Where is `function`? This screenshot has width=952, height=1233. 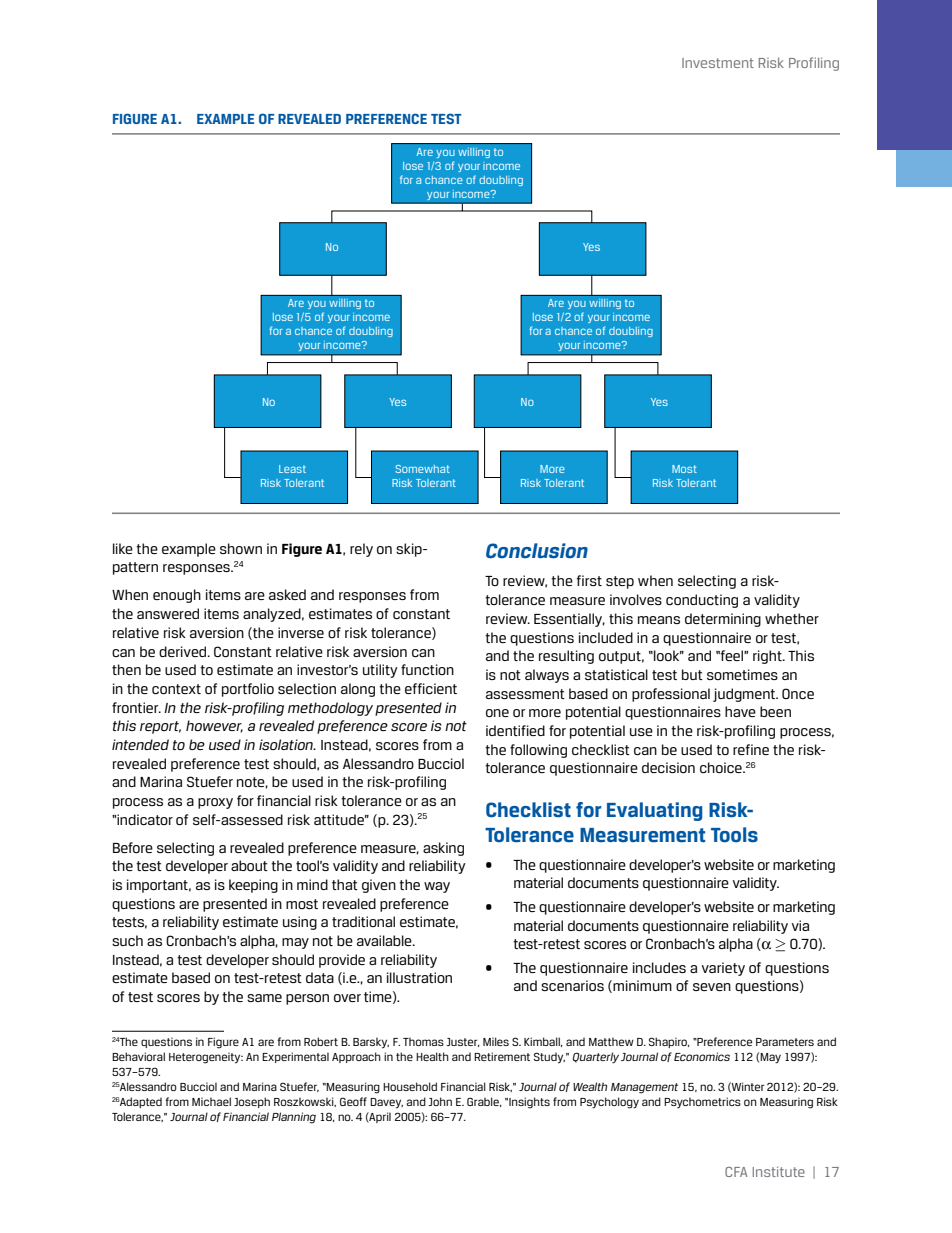
function is located at coordinates (427, 669).
